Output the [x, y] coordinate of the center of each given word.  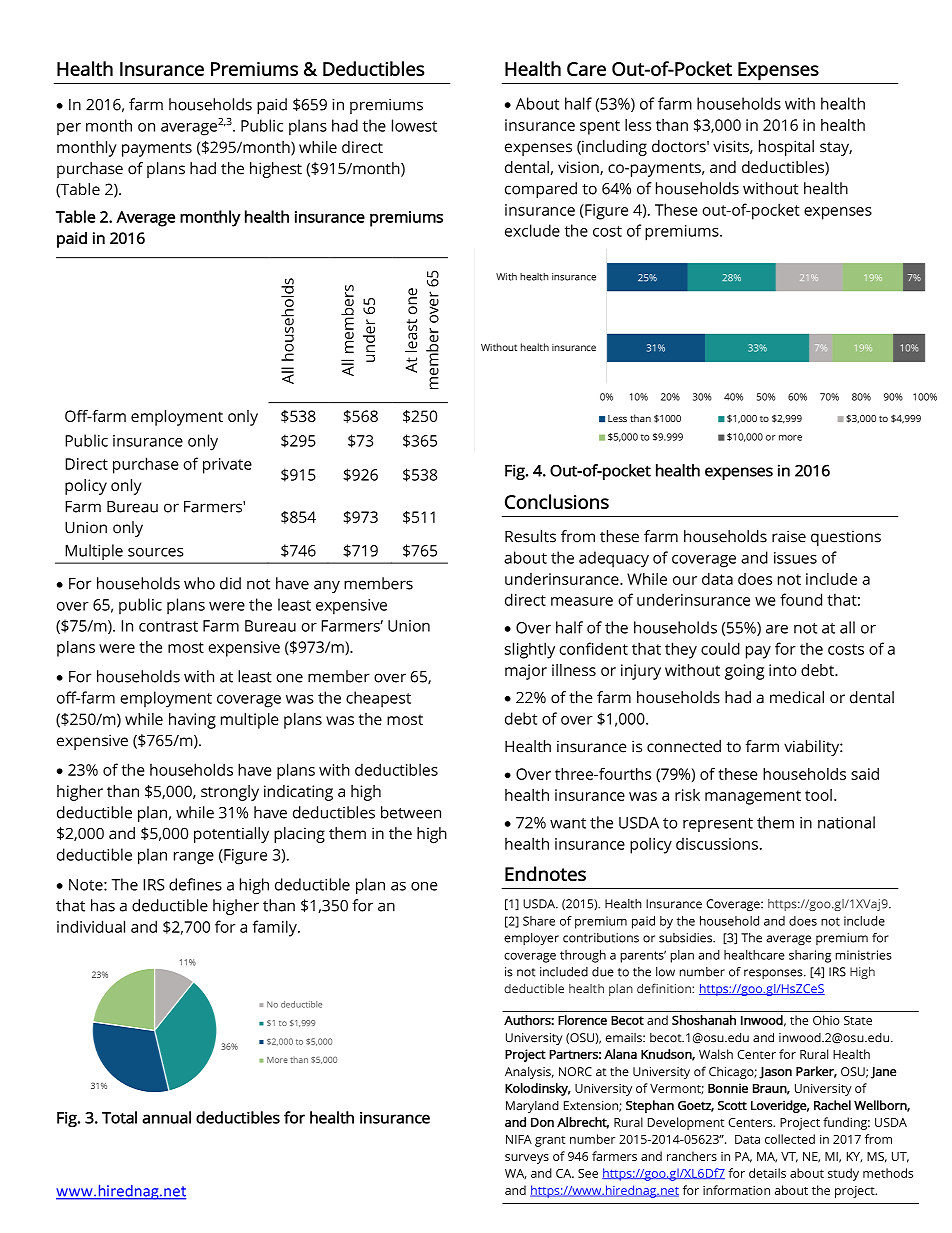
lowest [414, 125]
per [69, 129]
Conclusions [557, 501]
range [194, 858]
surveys [527, 1159]
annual [166, 1117]
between [411, 812]
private [227, 466]
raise [789, 536]
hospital [786, 148]
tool [818, 795]
